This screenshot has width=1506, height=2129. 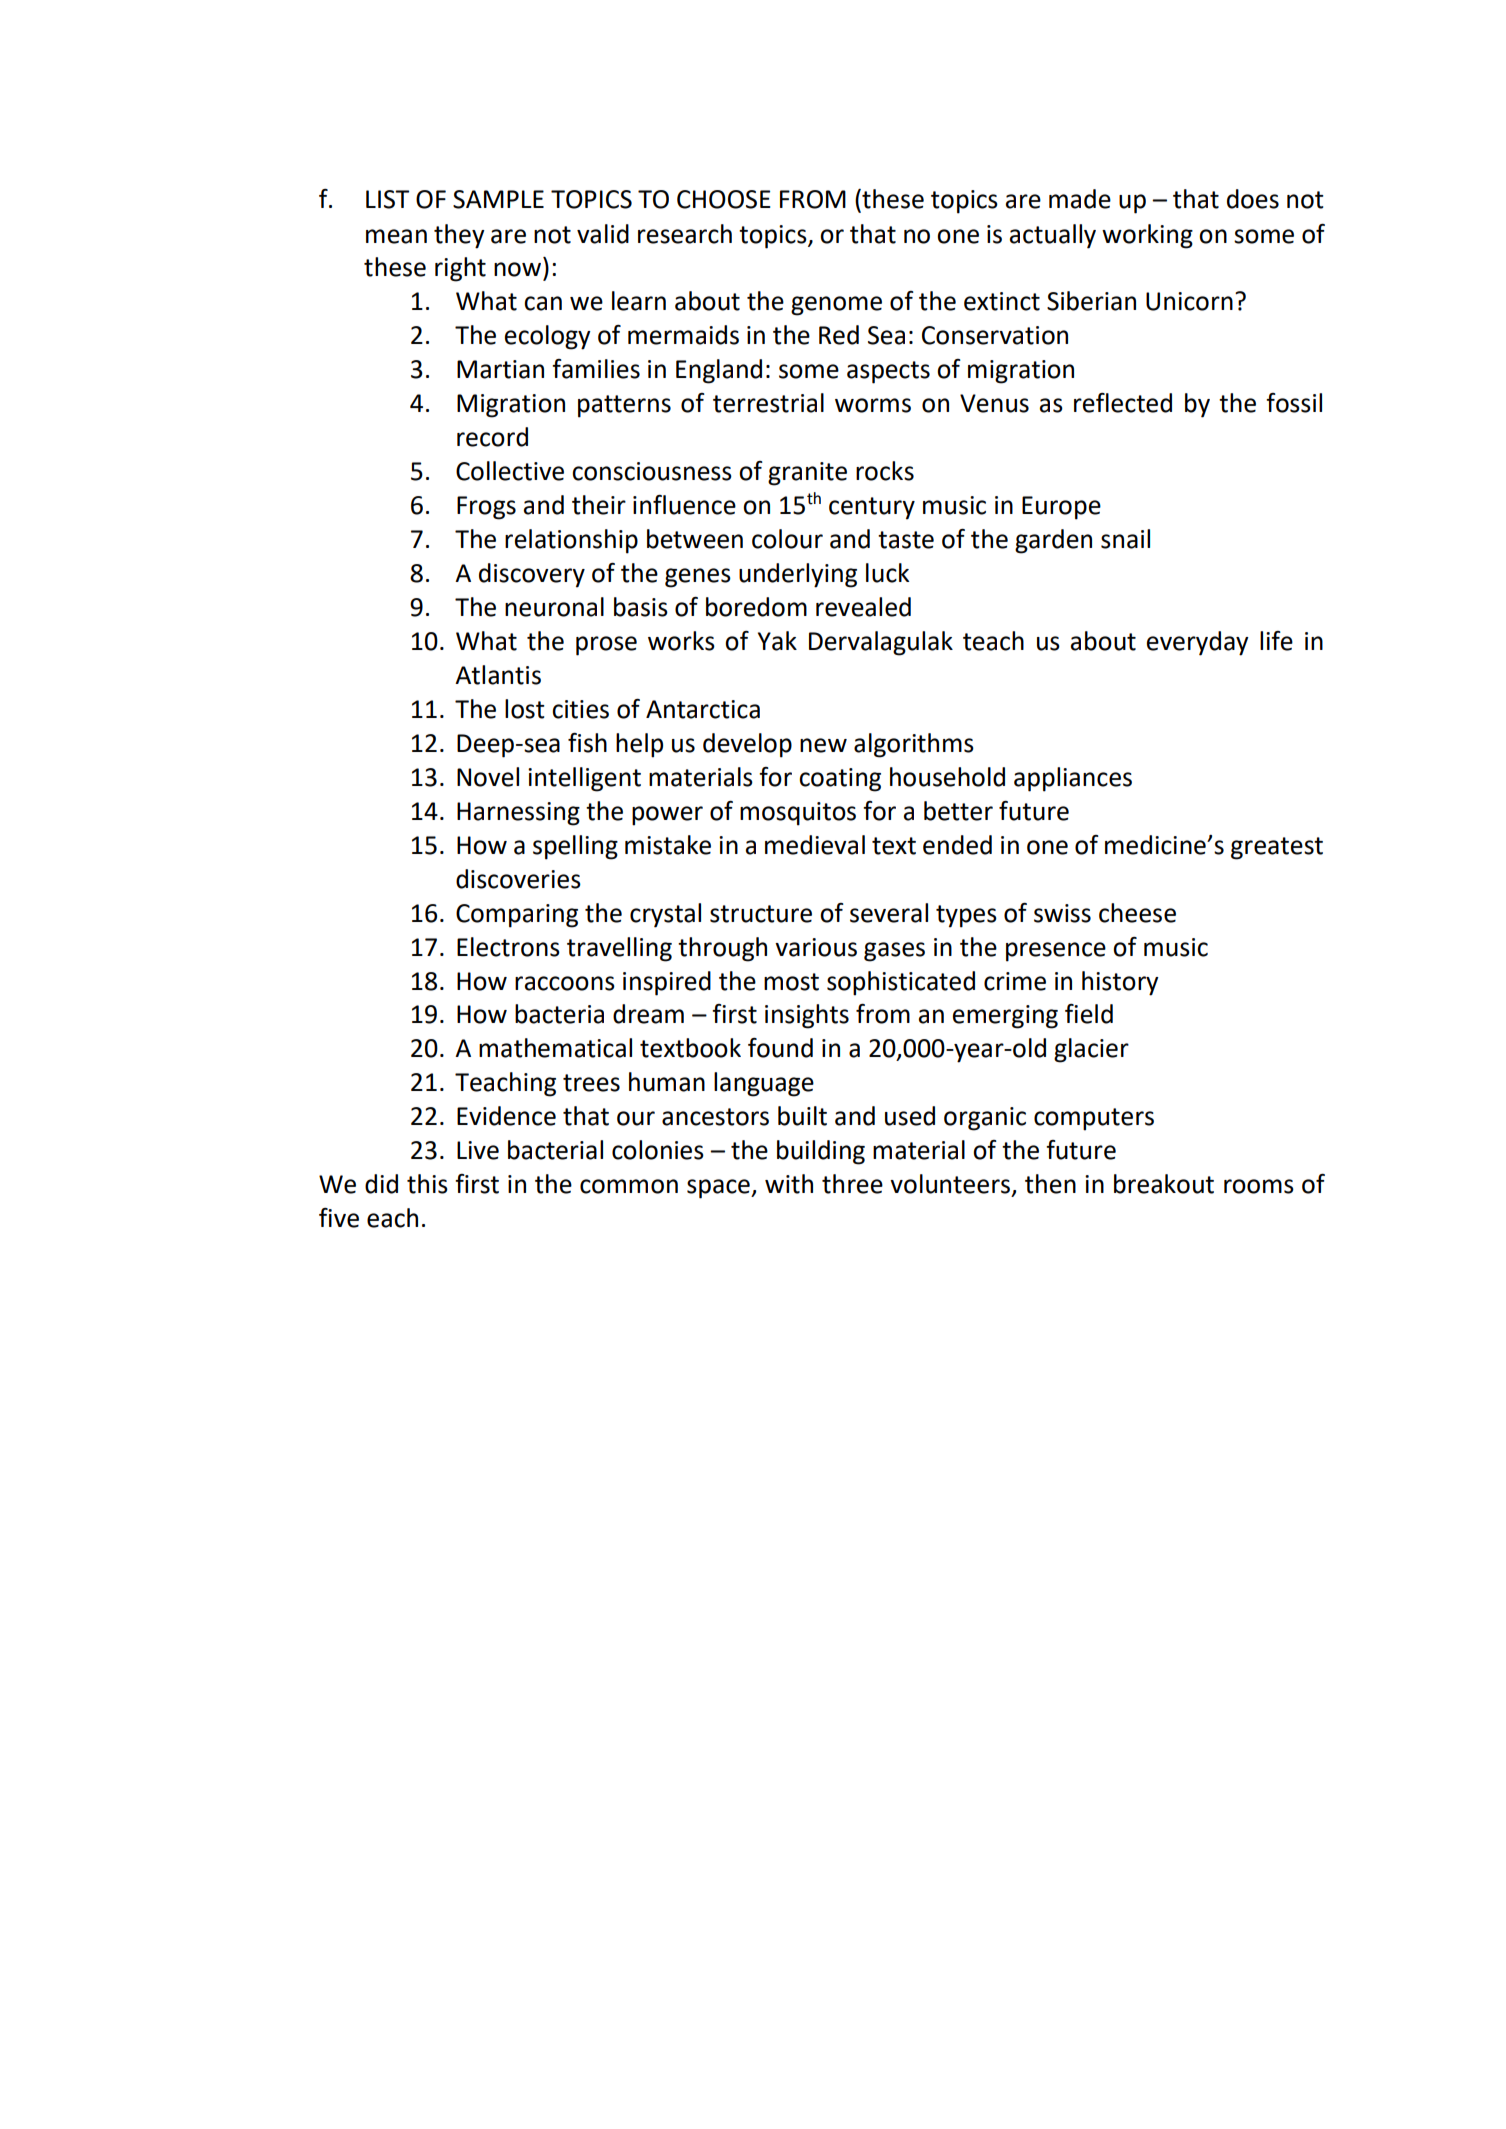 I want to click on this, so click(x=427, y=1184).
